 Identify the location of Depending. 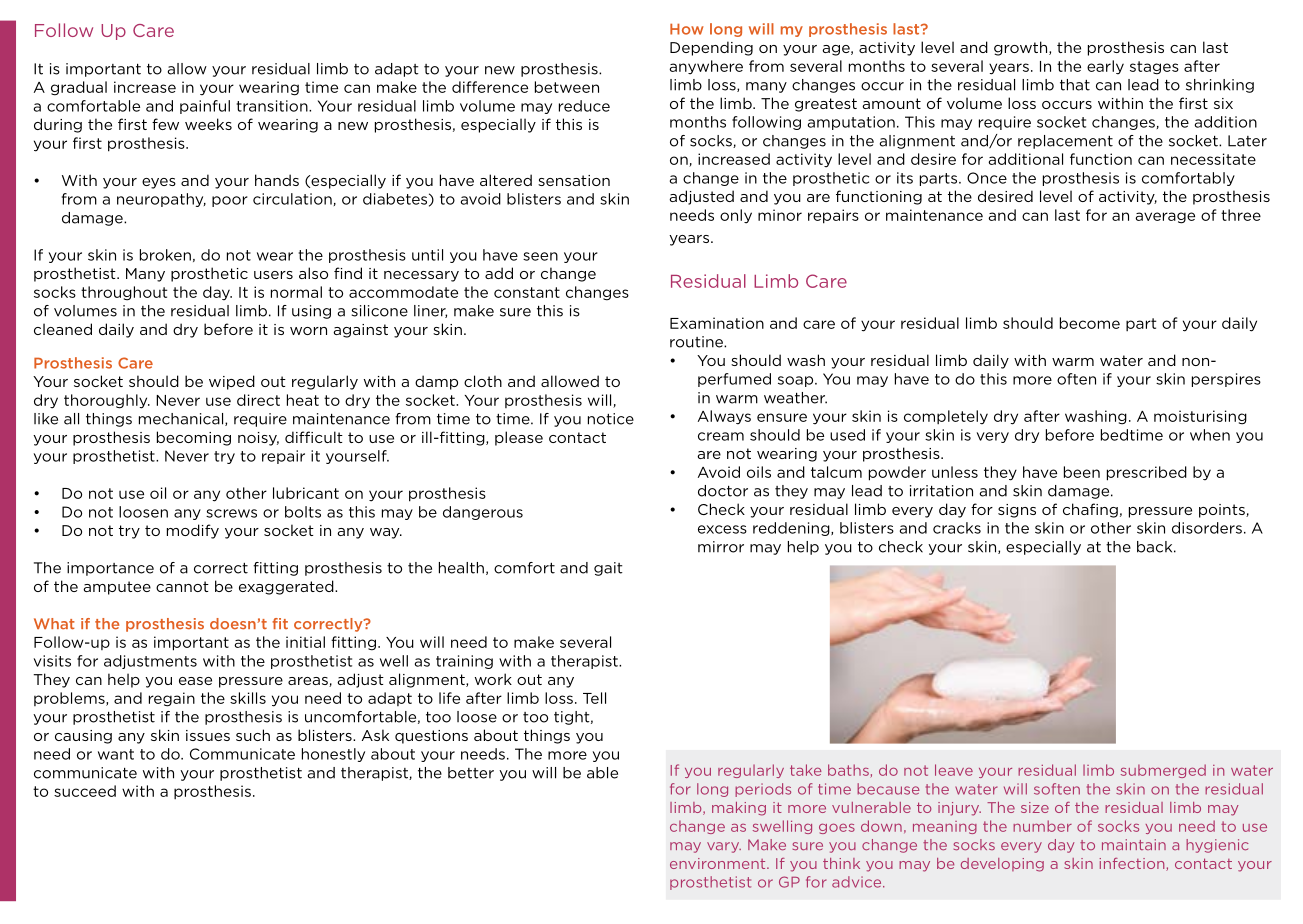
(711, 48).
